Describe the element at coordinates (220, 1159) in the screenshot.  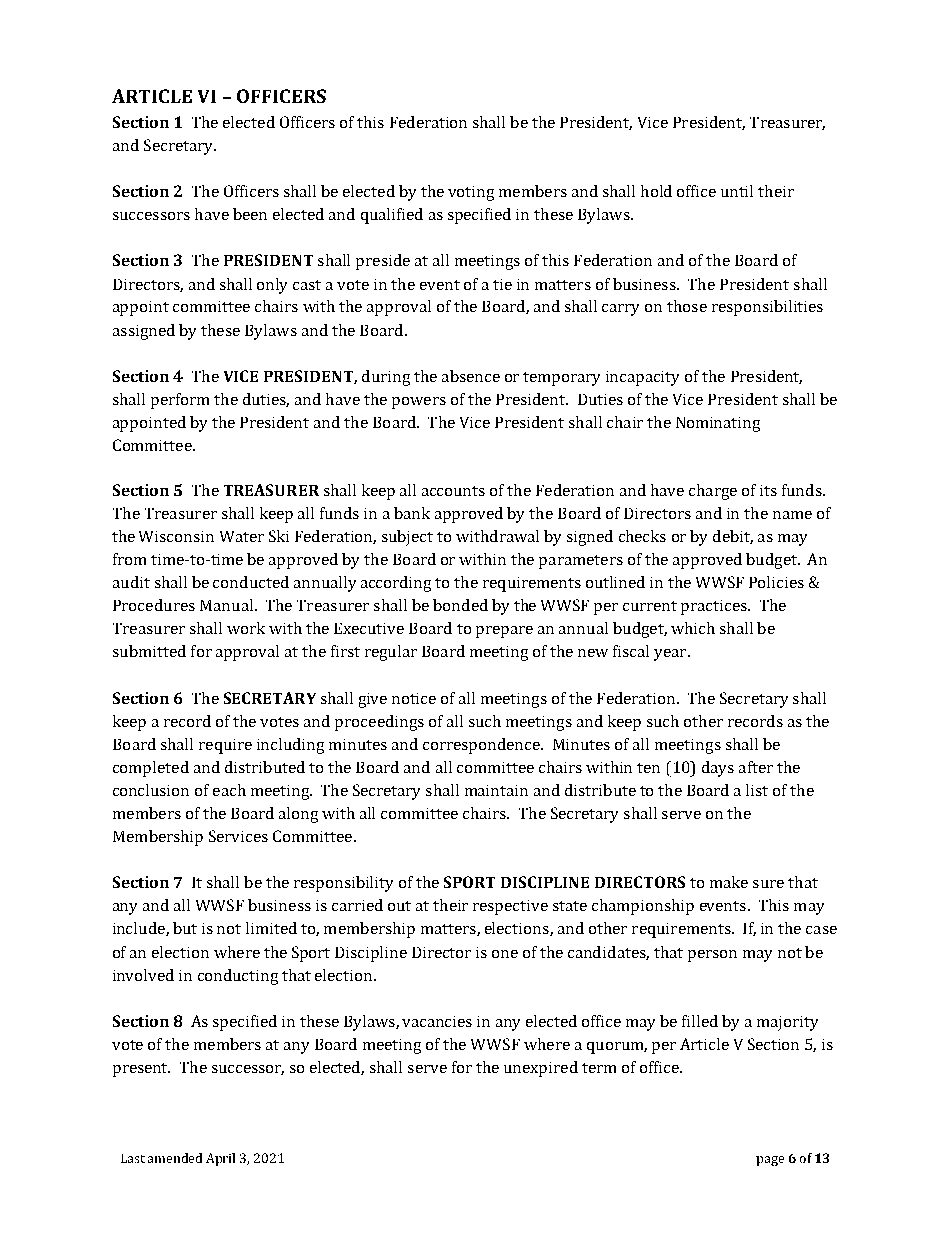
I see `April` at that location.
